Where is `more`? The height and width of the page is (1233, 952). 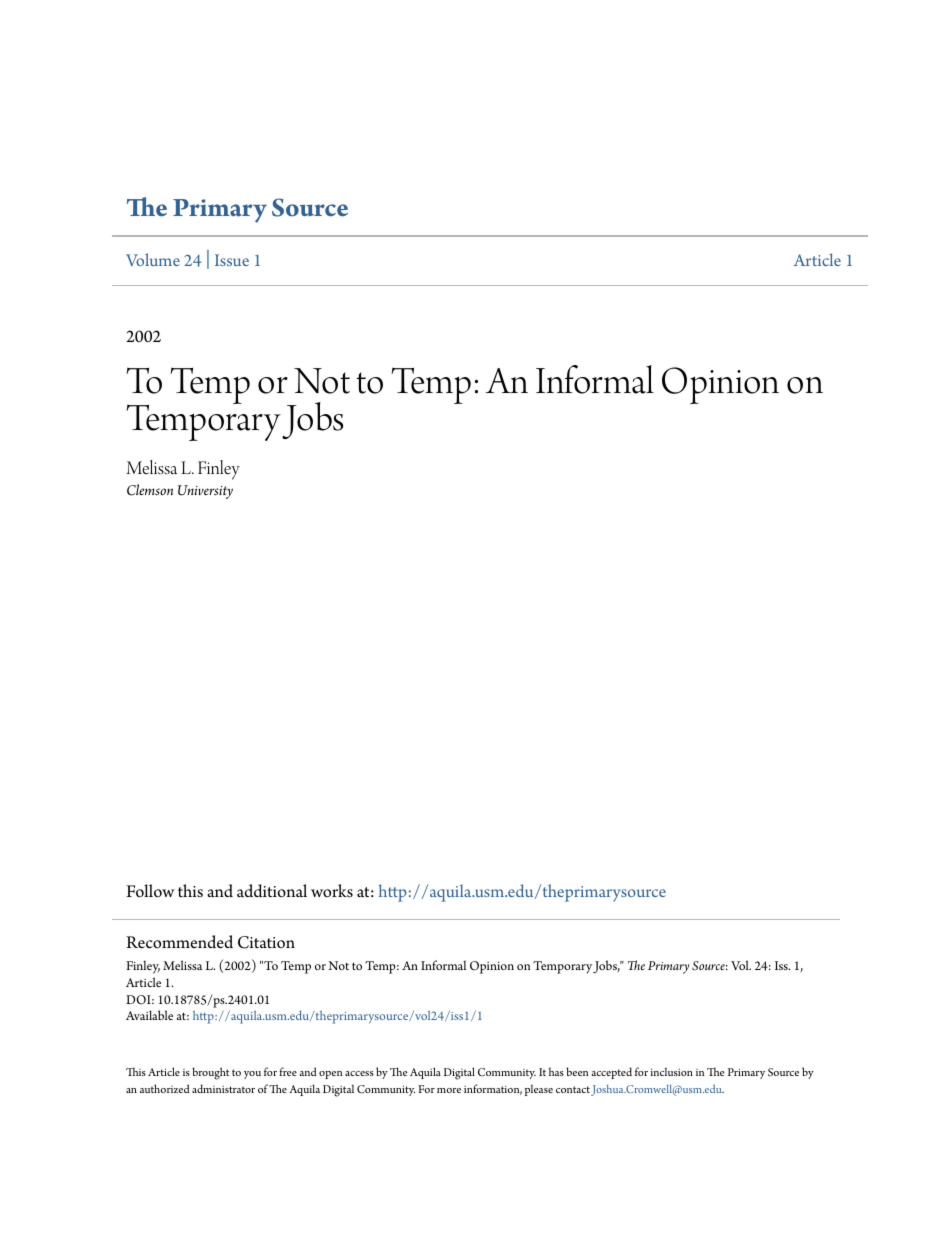 more is located at coordinates (449, 1090).
